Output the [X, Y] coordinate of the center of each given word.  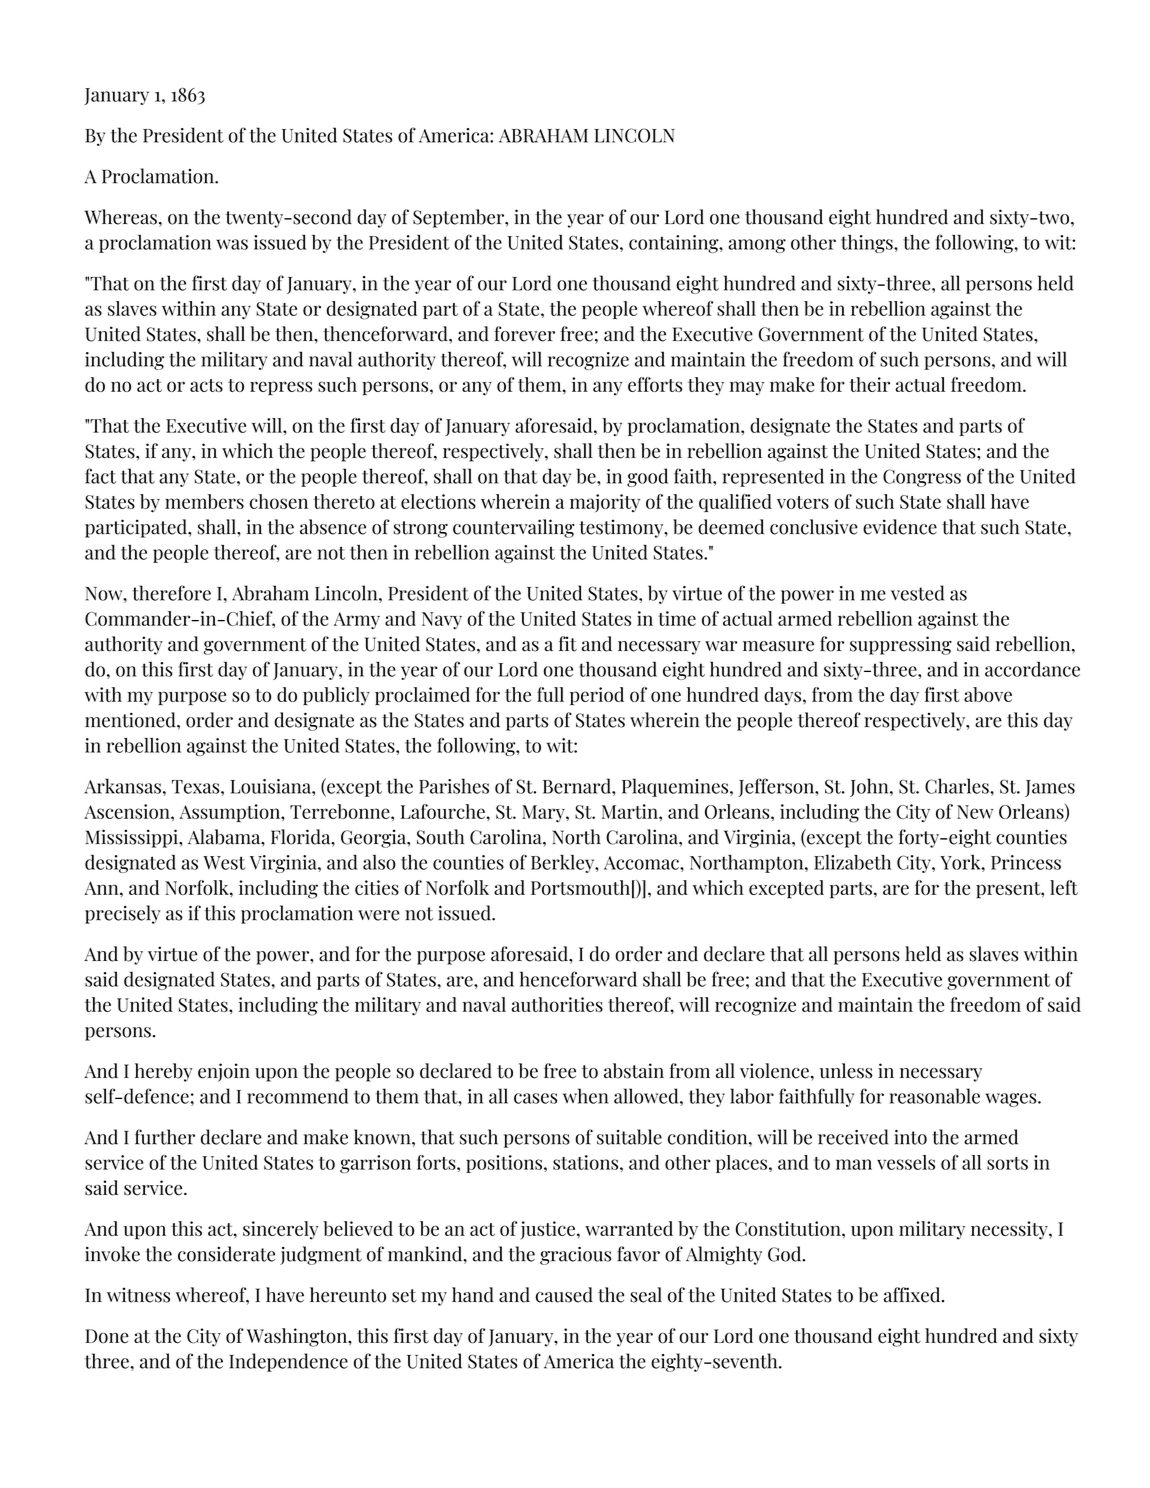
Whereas [121, 217]
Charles [958, 786]
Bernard [578, 786]
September [459, 218]
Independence [288, 1362]
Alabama [225, 838]
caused [564, 1295]
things [868, 244]
